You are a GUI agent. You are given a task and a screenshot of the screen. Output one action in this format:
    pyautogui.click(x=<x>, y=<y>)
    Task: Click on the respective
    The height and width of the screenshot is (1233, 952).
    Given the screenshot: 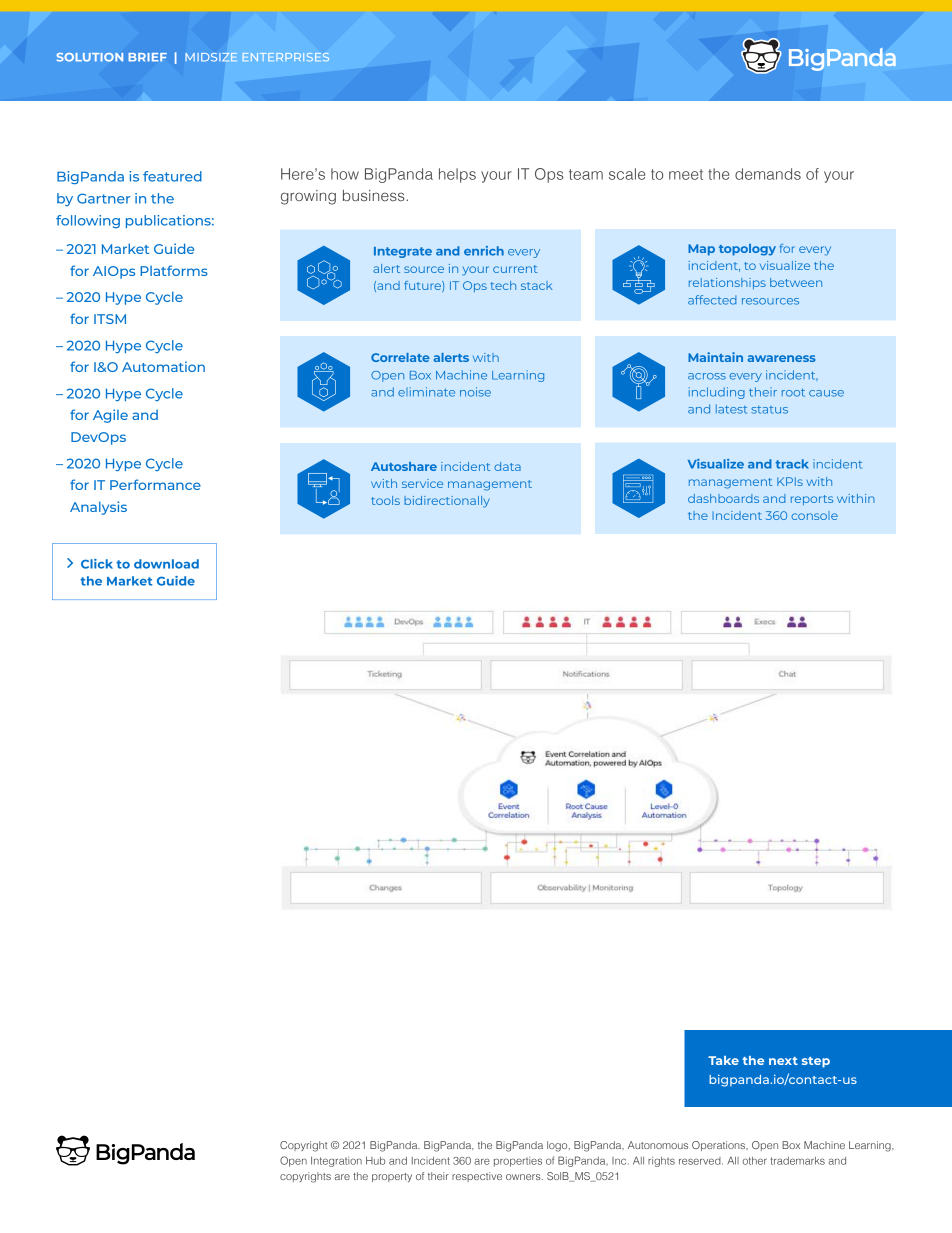 What is the action you would take?
    pyautogui.click(x=477, y=1177)
